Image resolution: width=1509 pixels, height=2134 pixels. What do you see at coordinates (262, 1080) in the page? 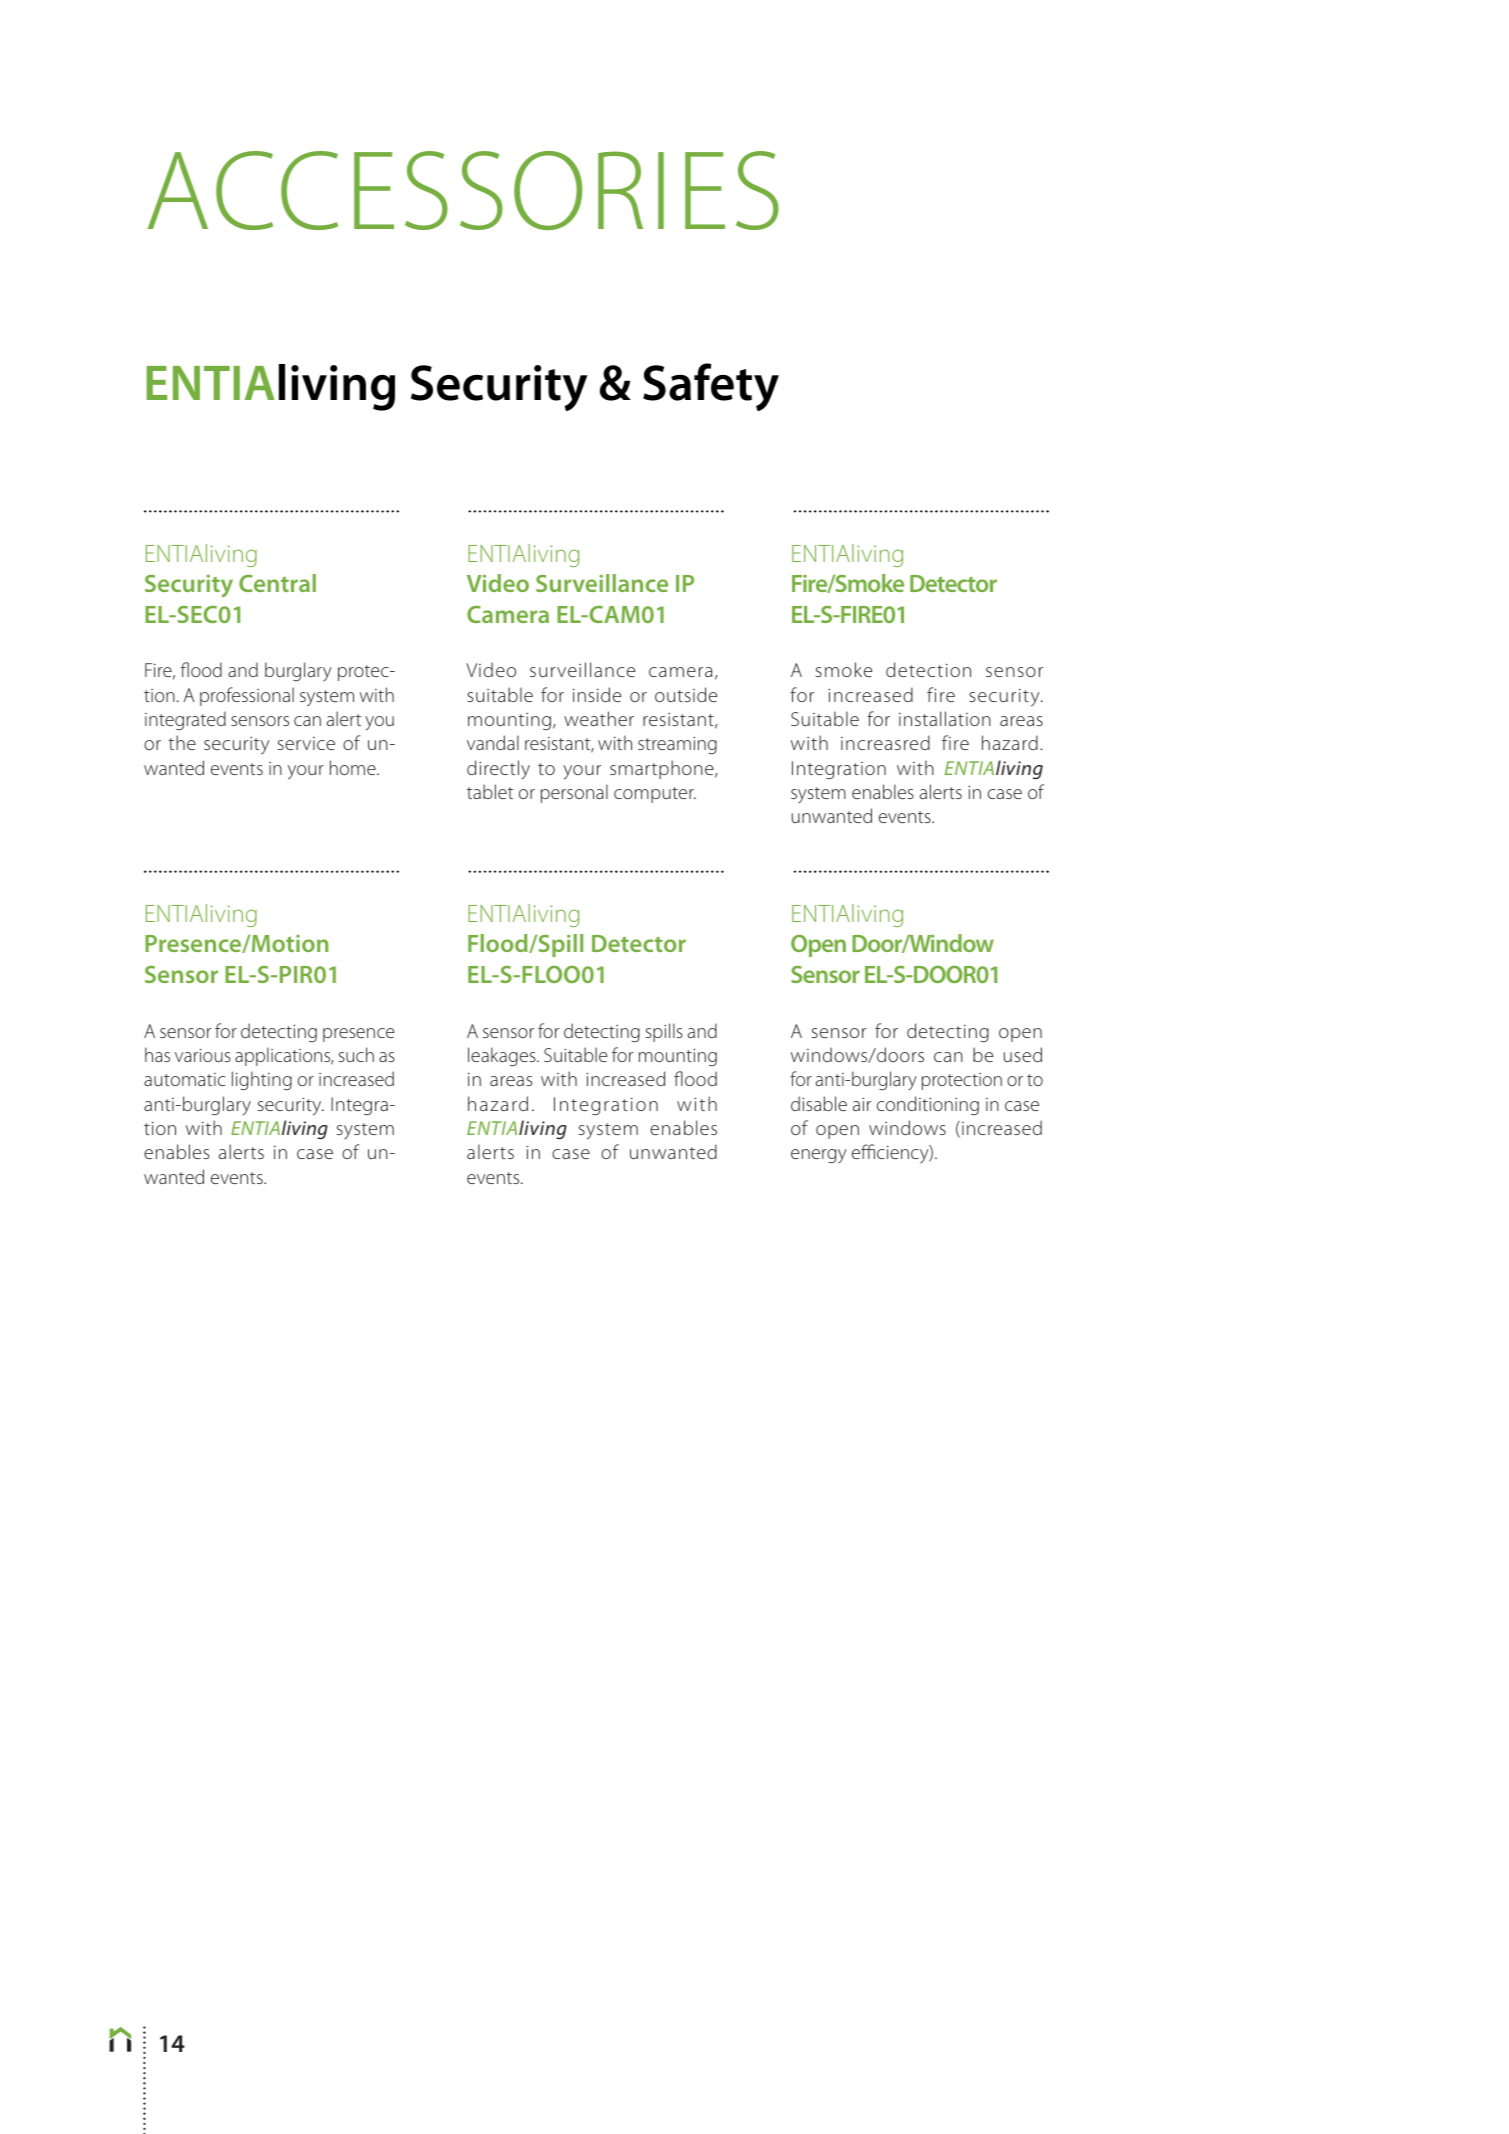
I see `lighting` at bounding box center [262, 1080].
